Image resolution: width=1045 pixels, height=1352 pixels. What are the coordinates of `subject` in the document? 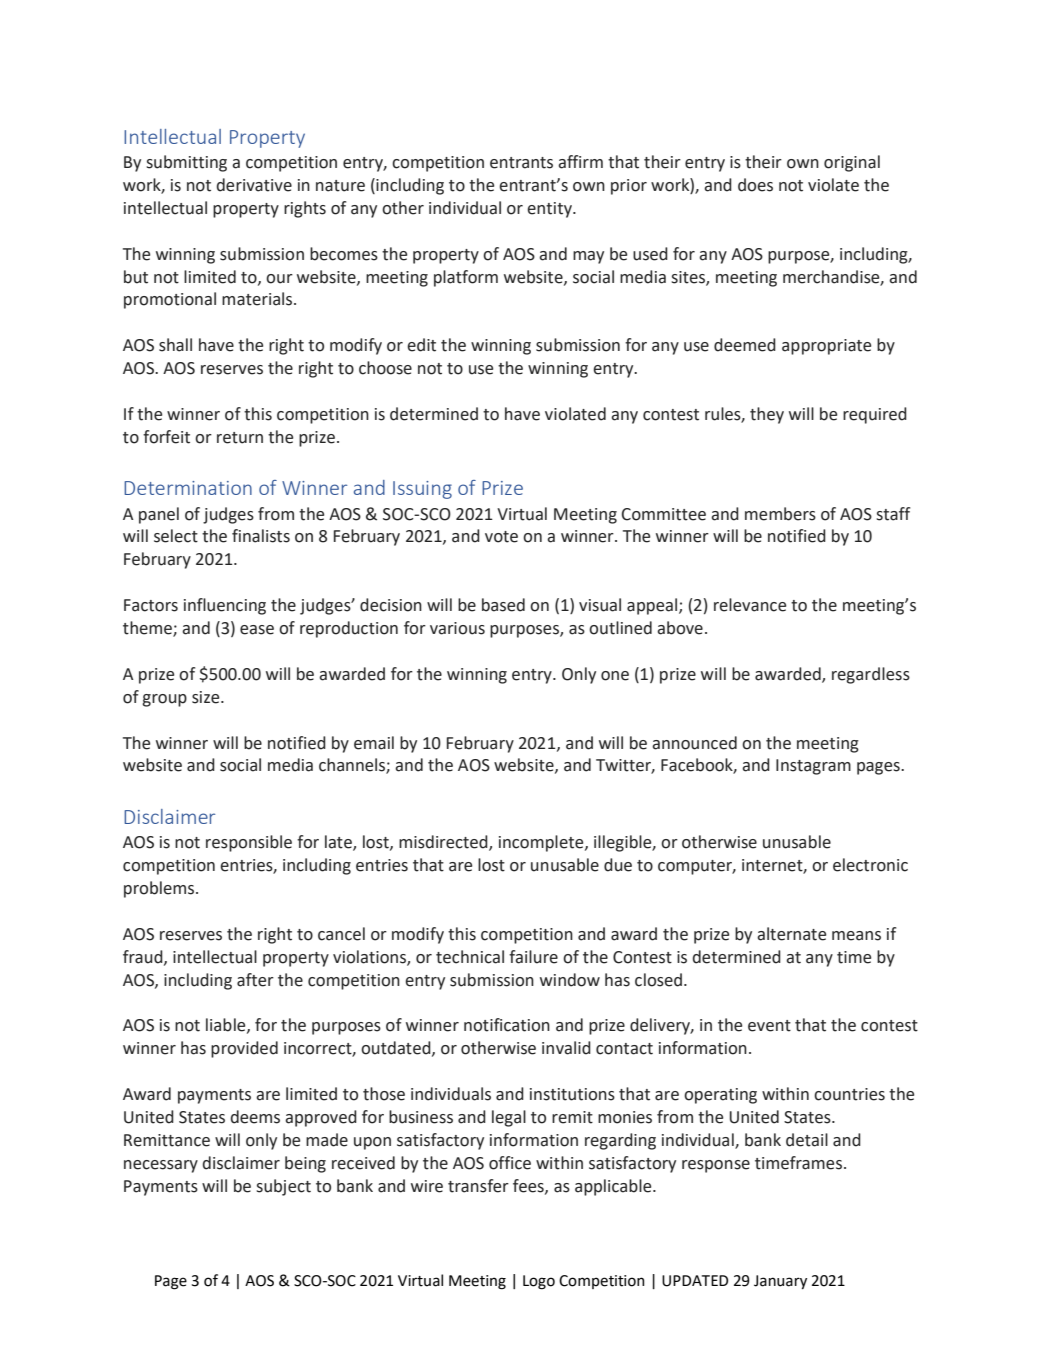 It's located at (283, 1187).
